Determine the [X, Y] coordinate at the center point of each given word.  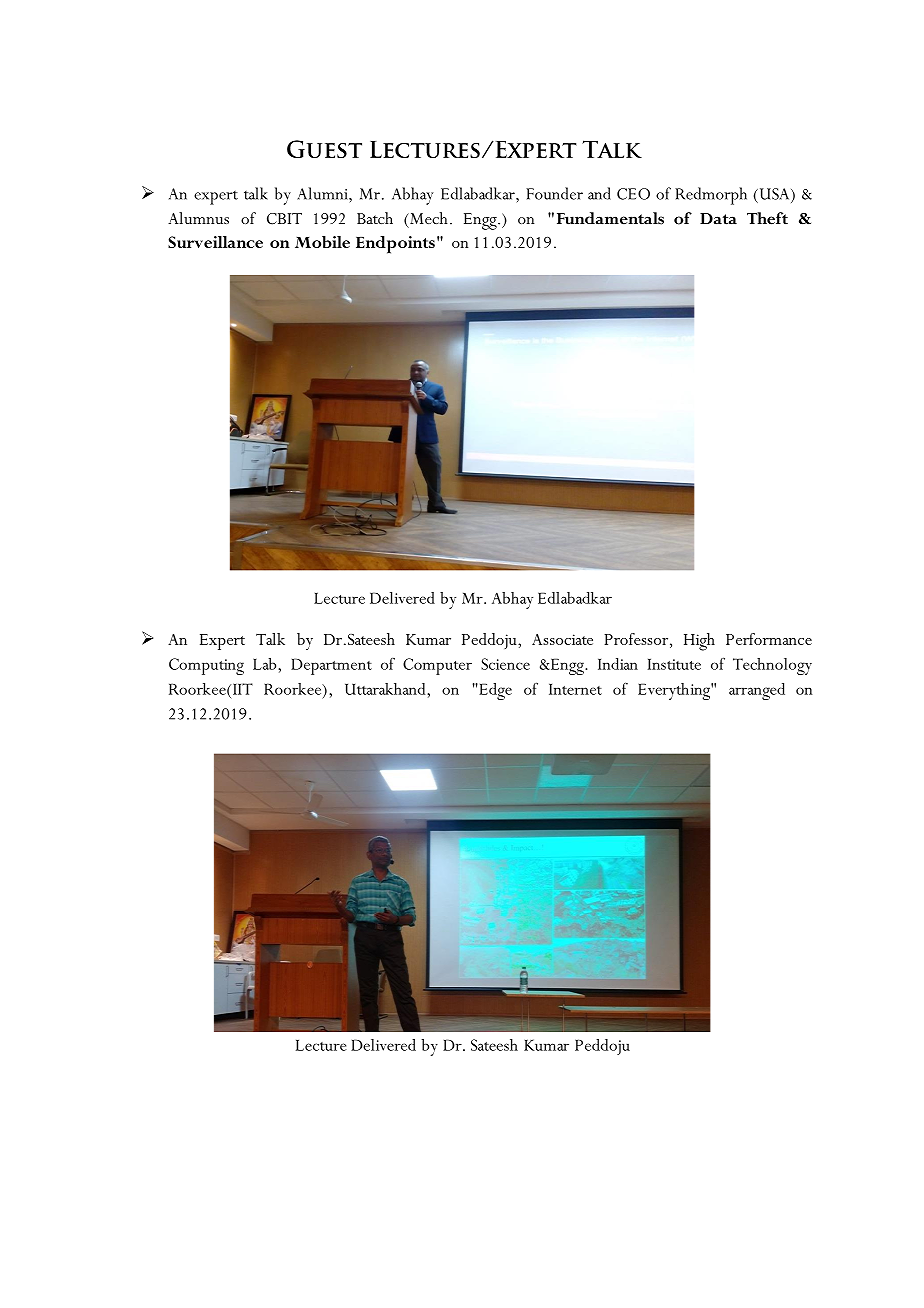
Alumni [323, 193]
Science [505, 664]
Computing [206, 666]
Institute [674, 664]
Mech [427, 218]
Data [718, 219]
